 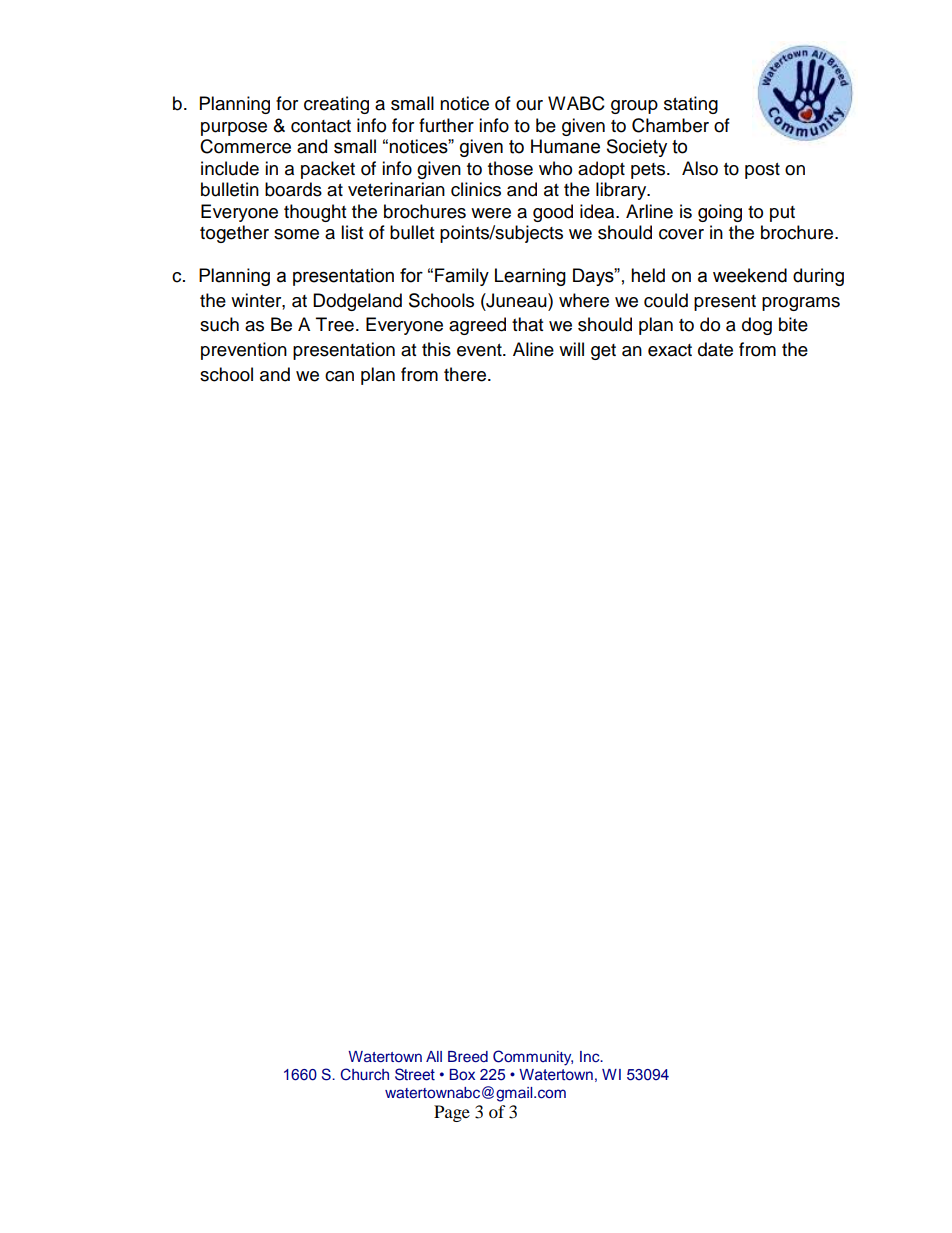 What do you see at coordinates (465, 374) in the page?
I see `there` at bounding box center [465, 374].
